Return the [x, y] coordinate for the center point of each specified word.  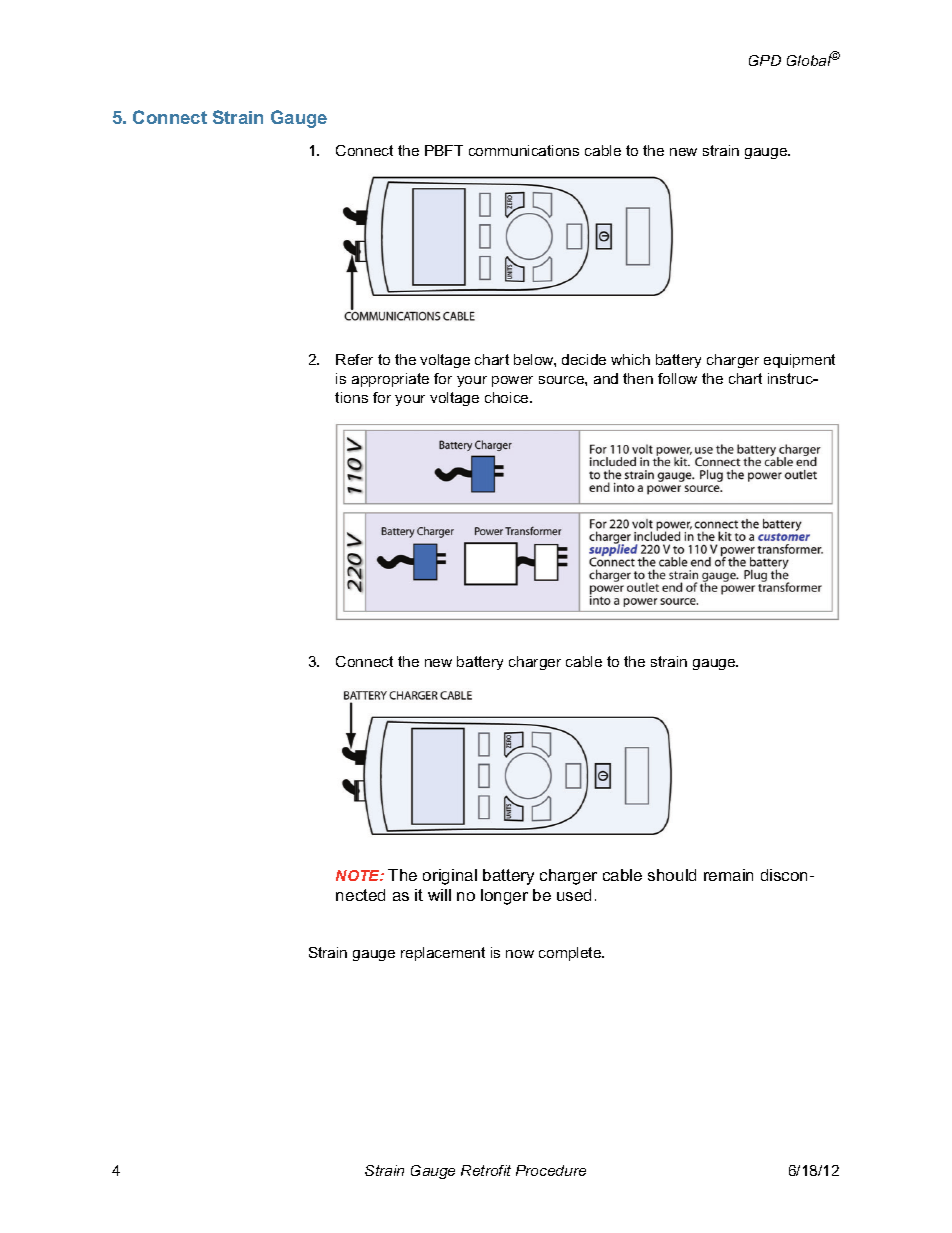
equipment [799, 361]
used [574, 895]
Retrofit [486, 1170]
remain [728, 875]
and [606, 378]
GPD [765, 60]
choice [508, 397]
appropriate [390, 380]
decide [584, 359]
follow [677, 378]
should [672, 875]
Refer [354, 359]
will [439, 895]
